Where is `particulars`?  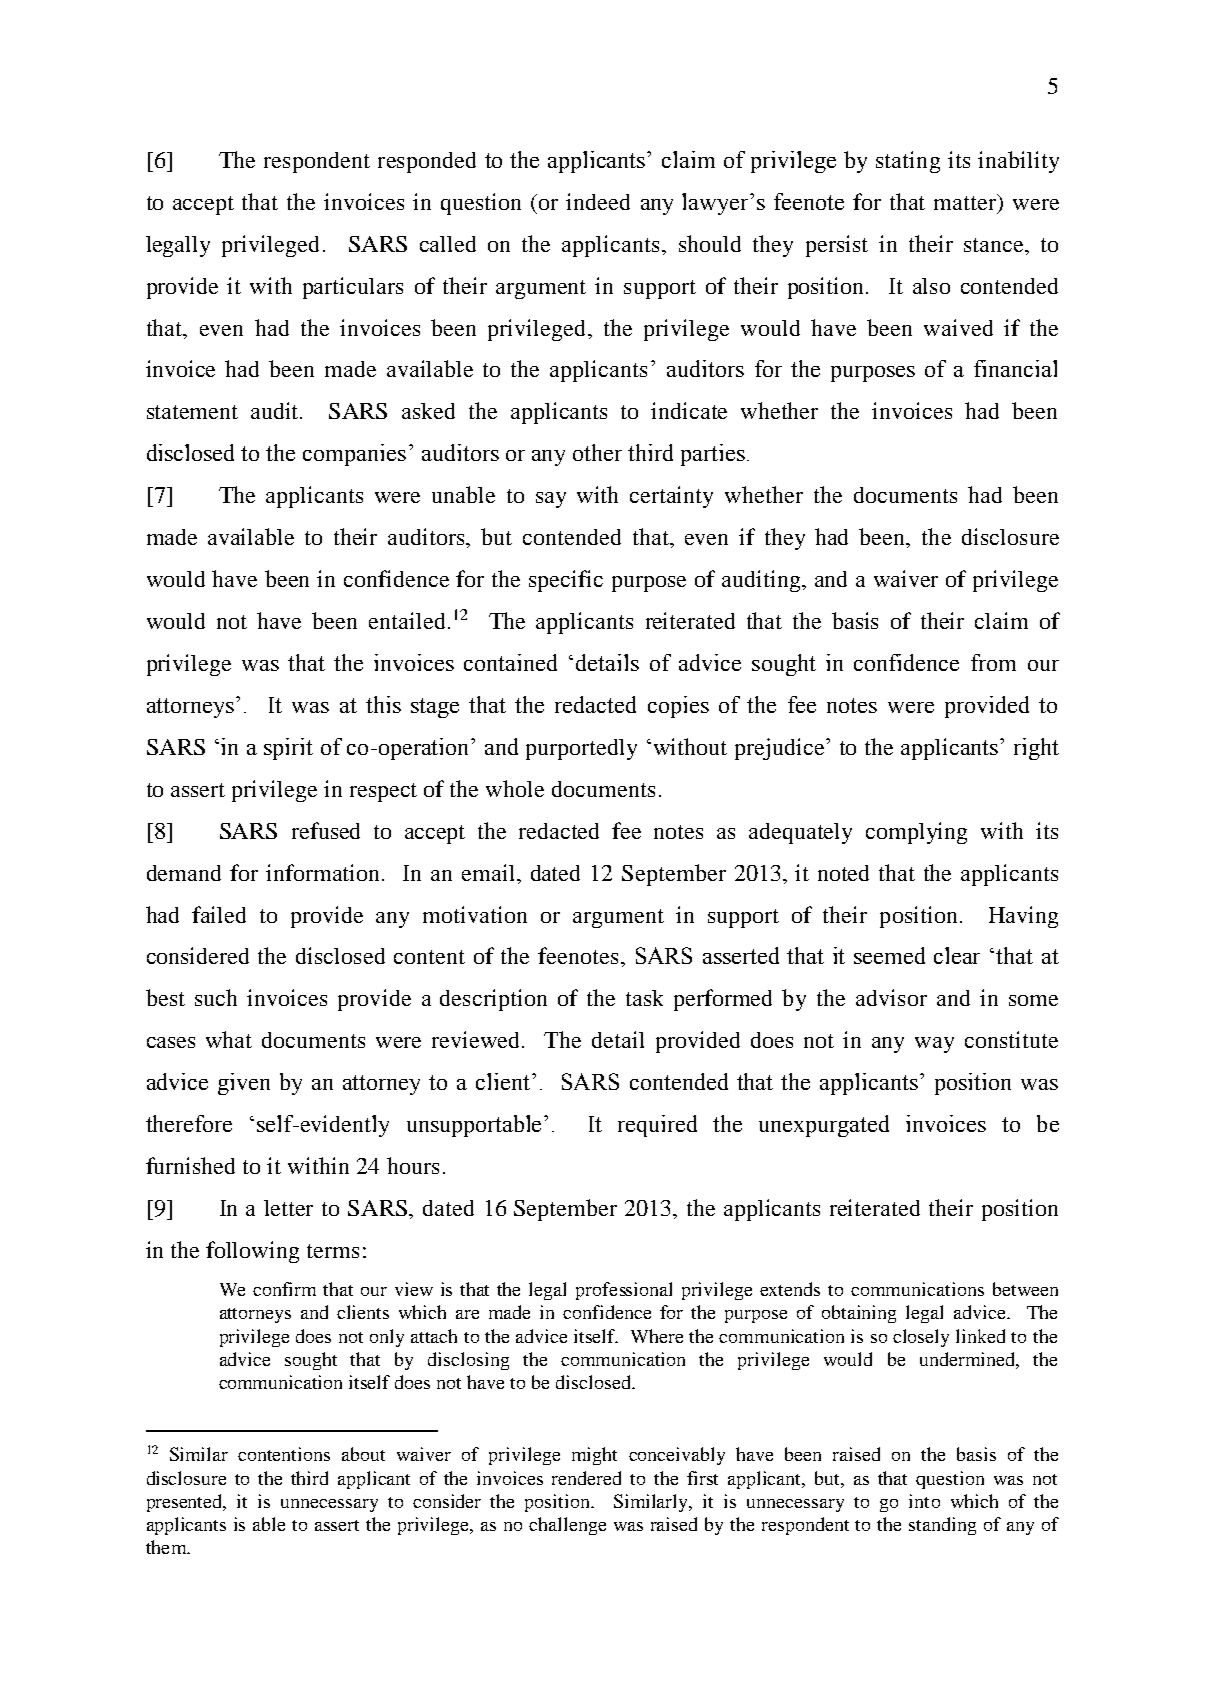
particulars is located at coordinates (353, 288).
